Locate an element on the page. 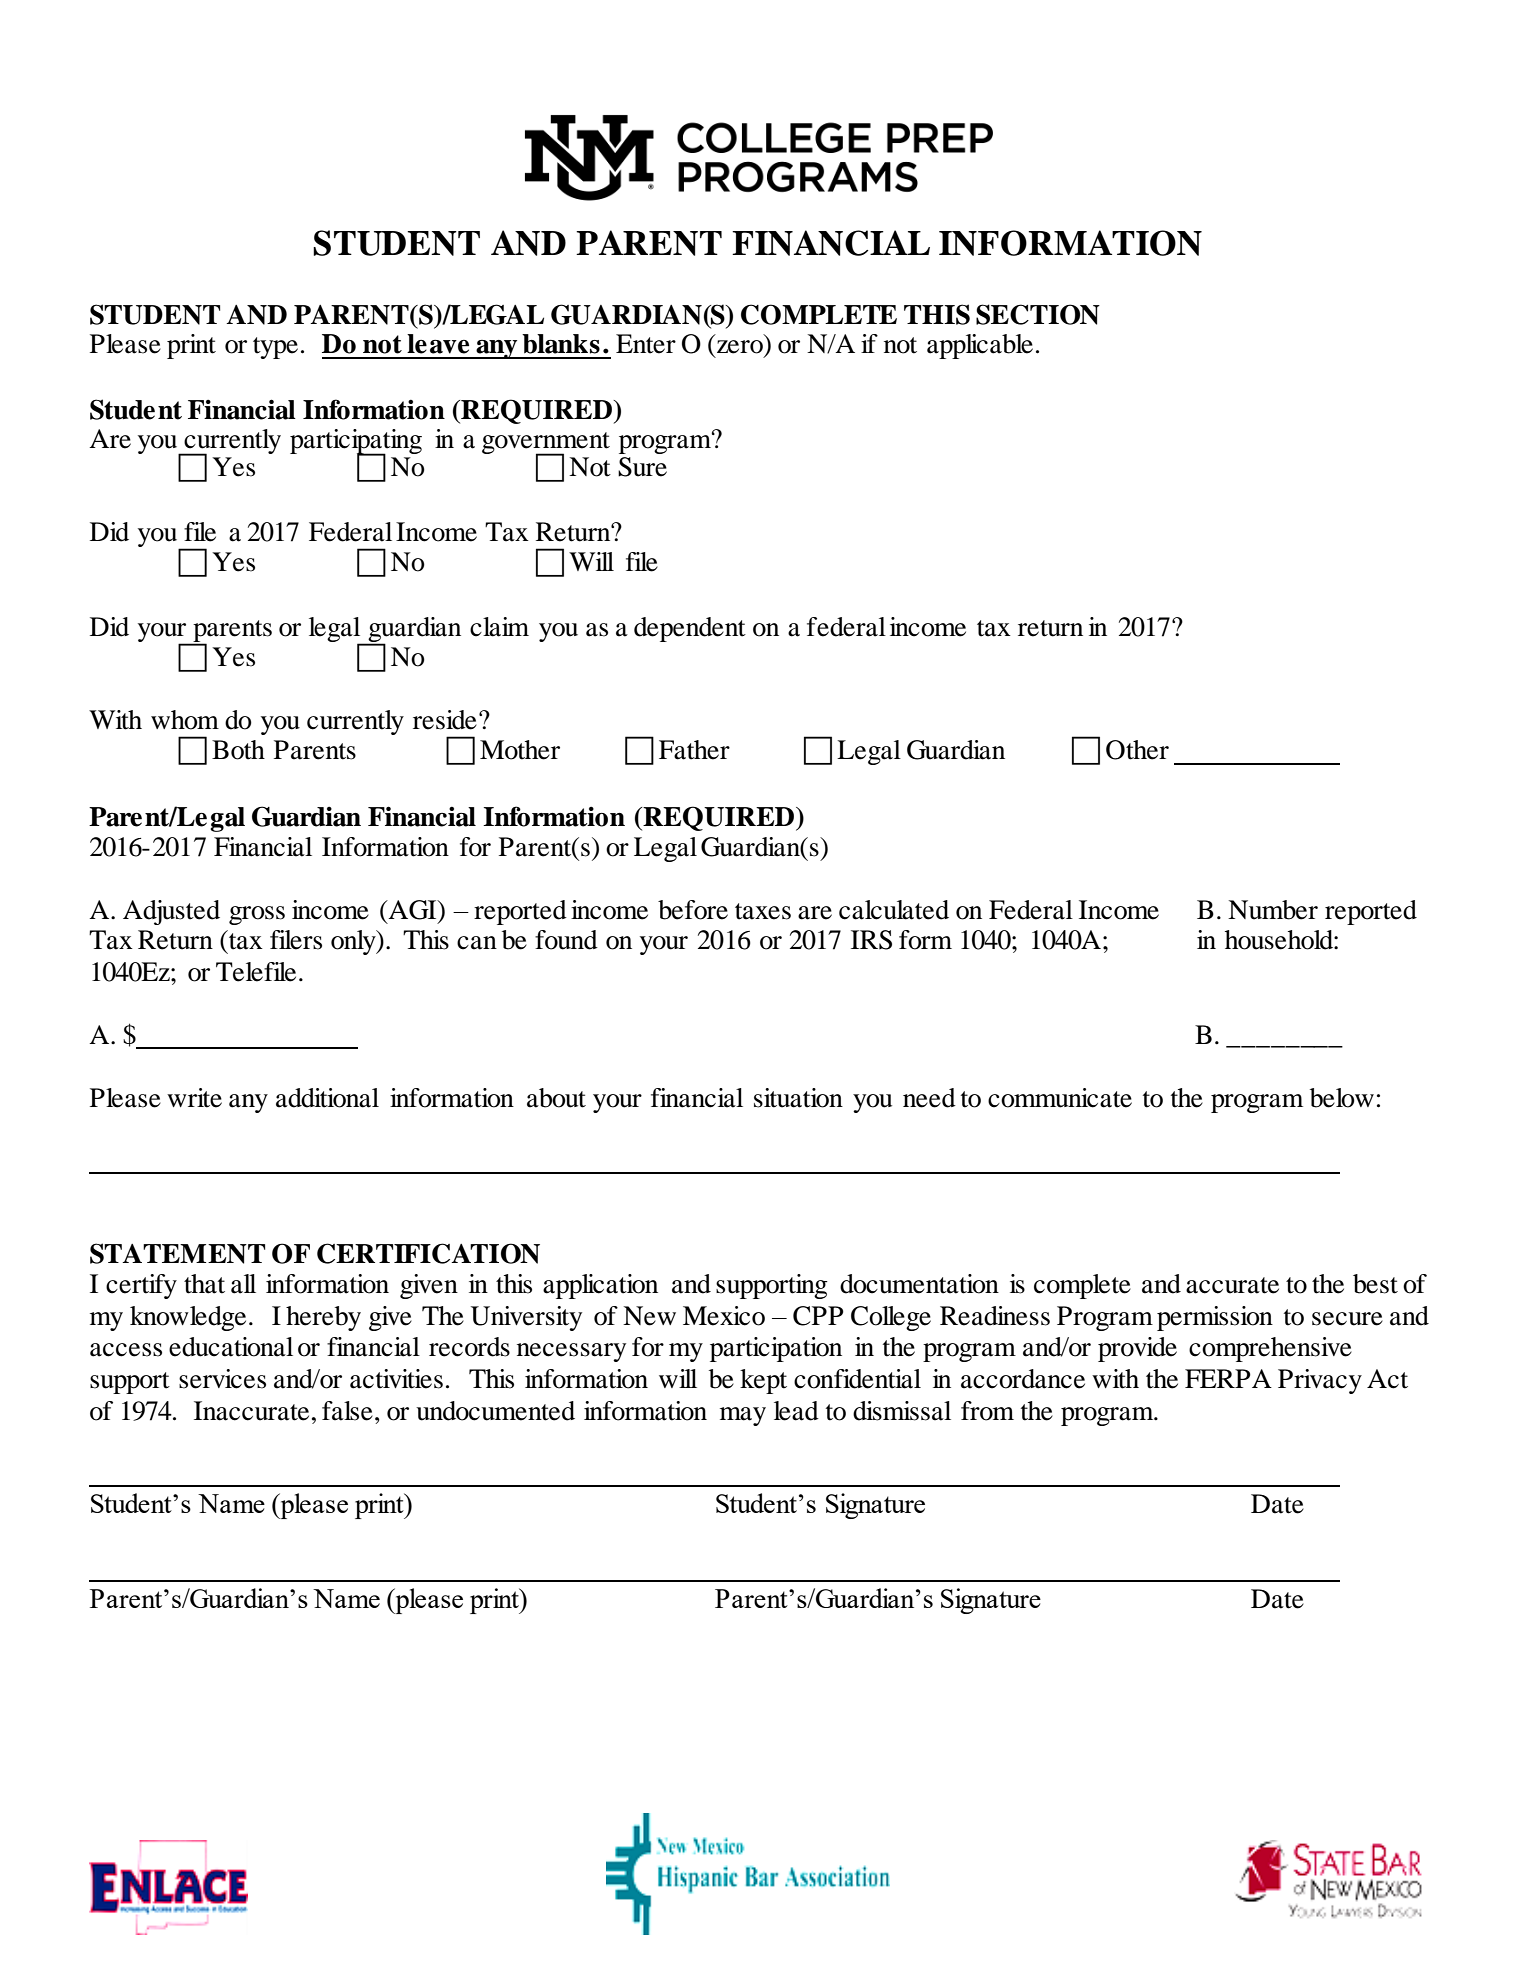 The height and width of the page is (1963, 1517). FERPA is located at coordinates (1228, 1378).
